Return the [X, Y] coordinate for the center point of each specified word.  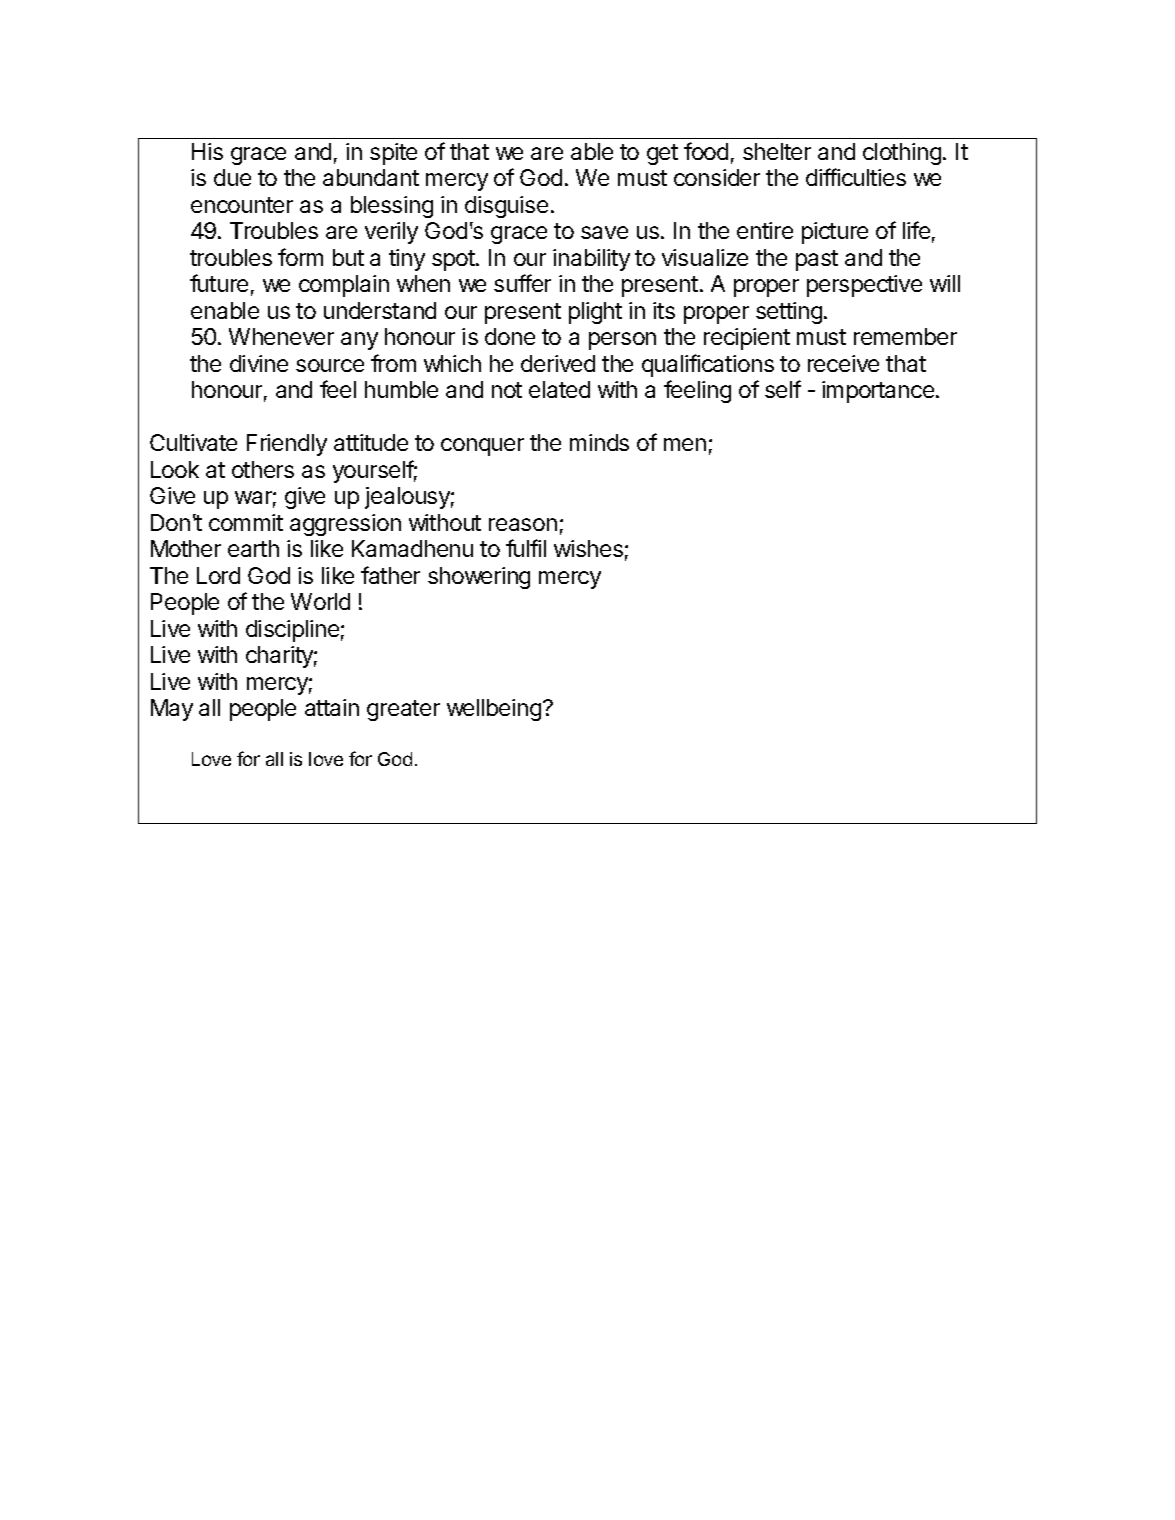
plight [595, 313]
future [219, 283]
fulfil [526, 548]
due [232, 177]
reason [523, 524]
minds [599, 442]
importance [878, 392]
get [662, 154]
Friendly [287, 445]
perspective [864, 286]
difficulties [856, 177]
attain [332, 707]
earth [253, 548]
